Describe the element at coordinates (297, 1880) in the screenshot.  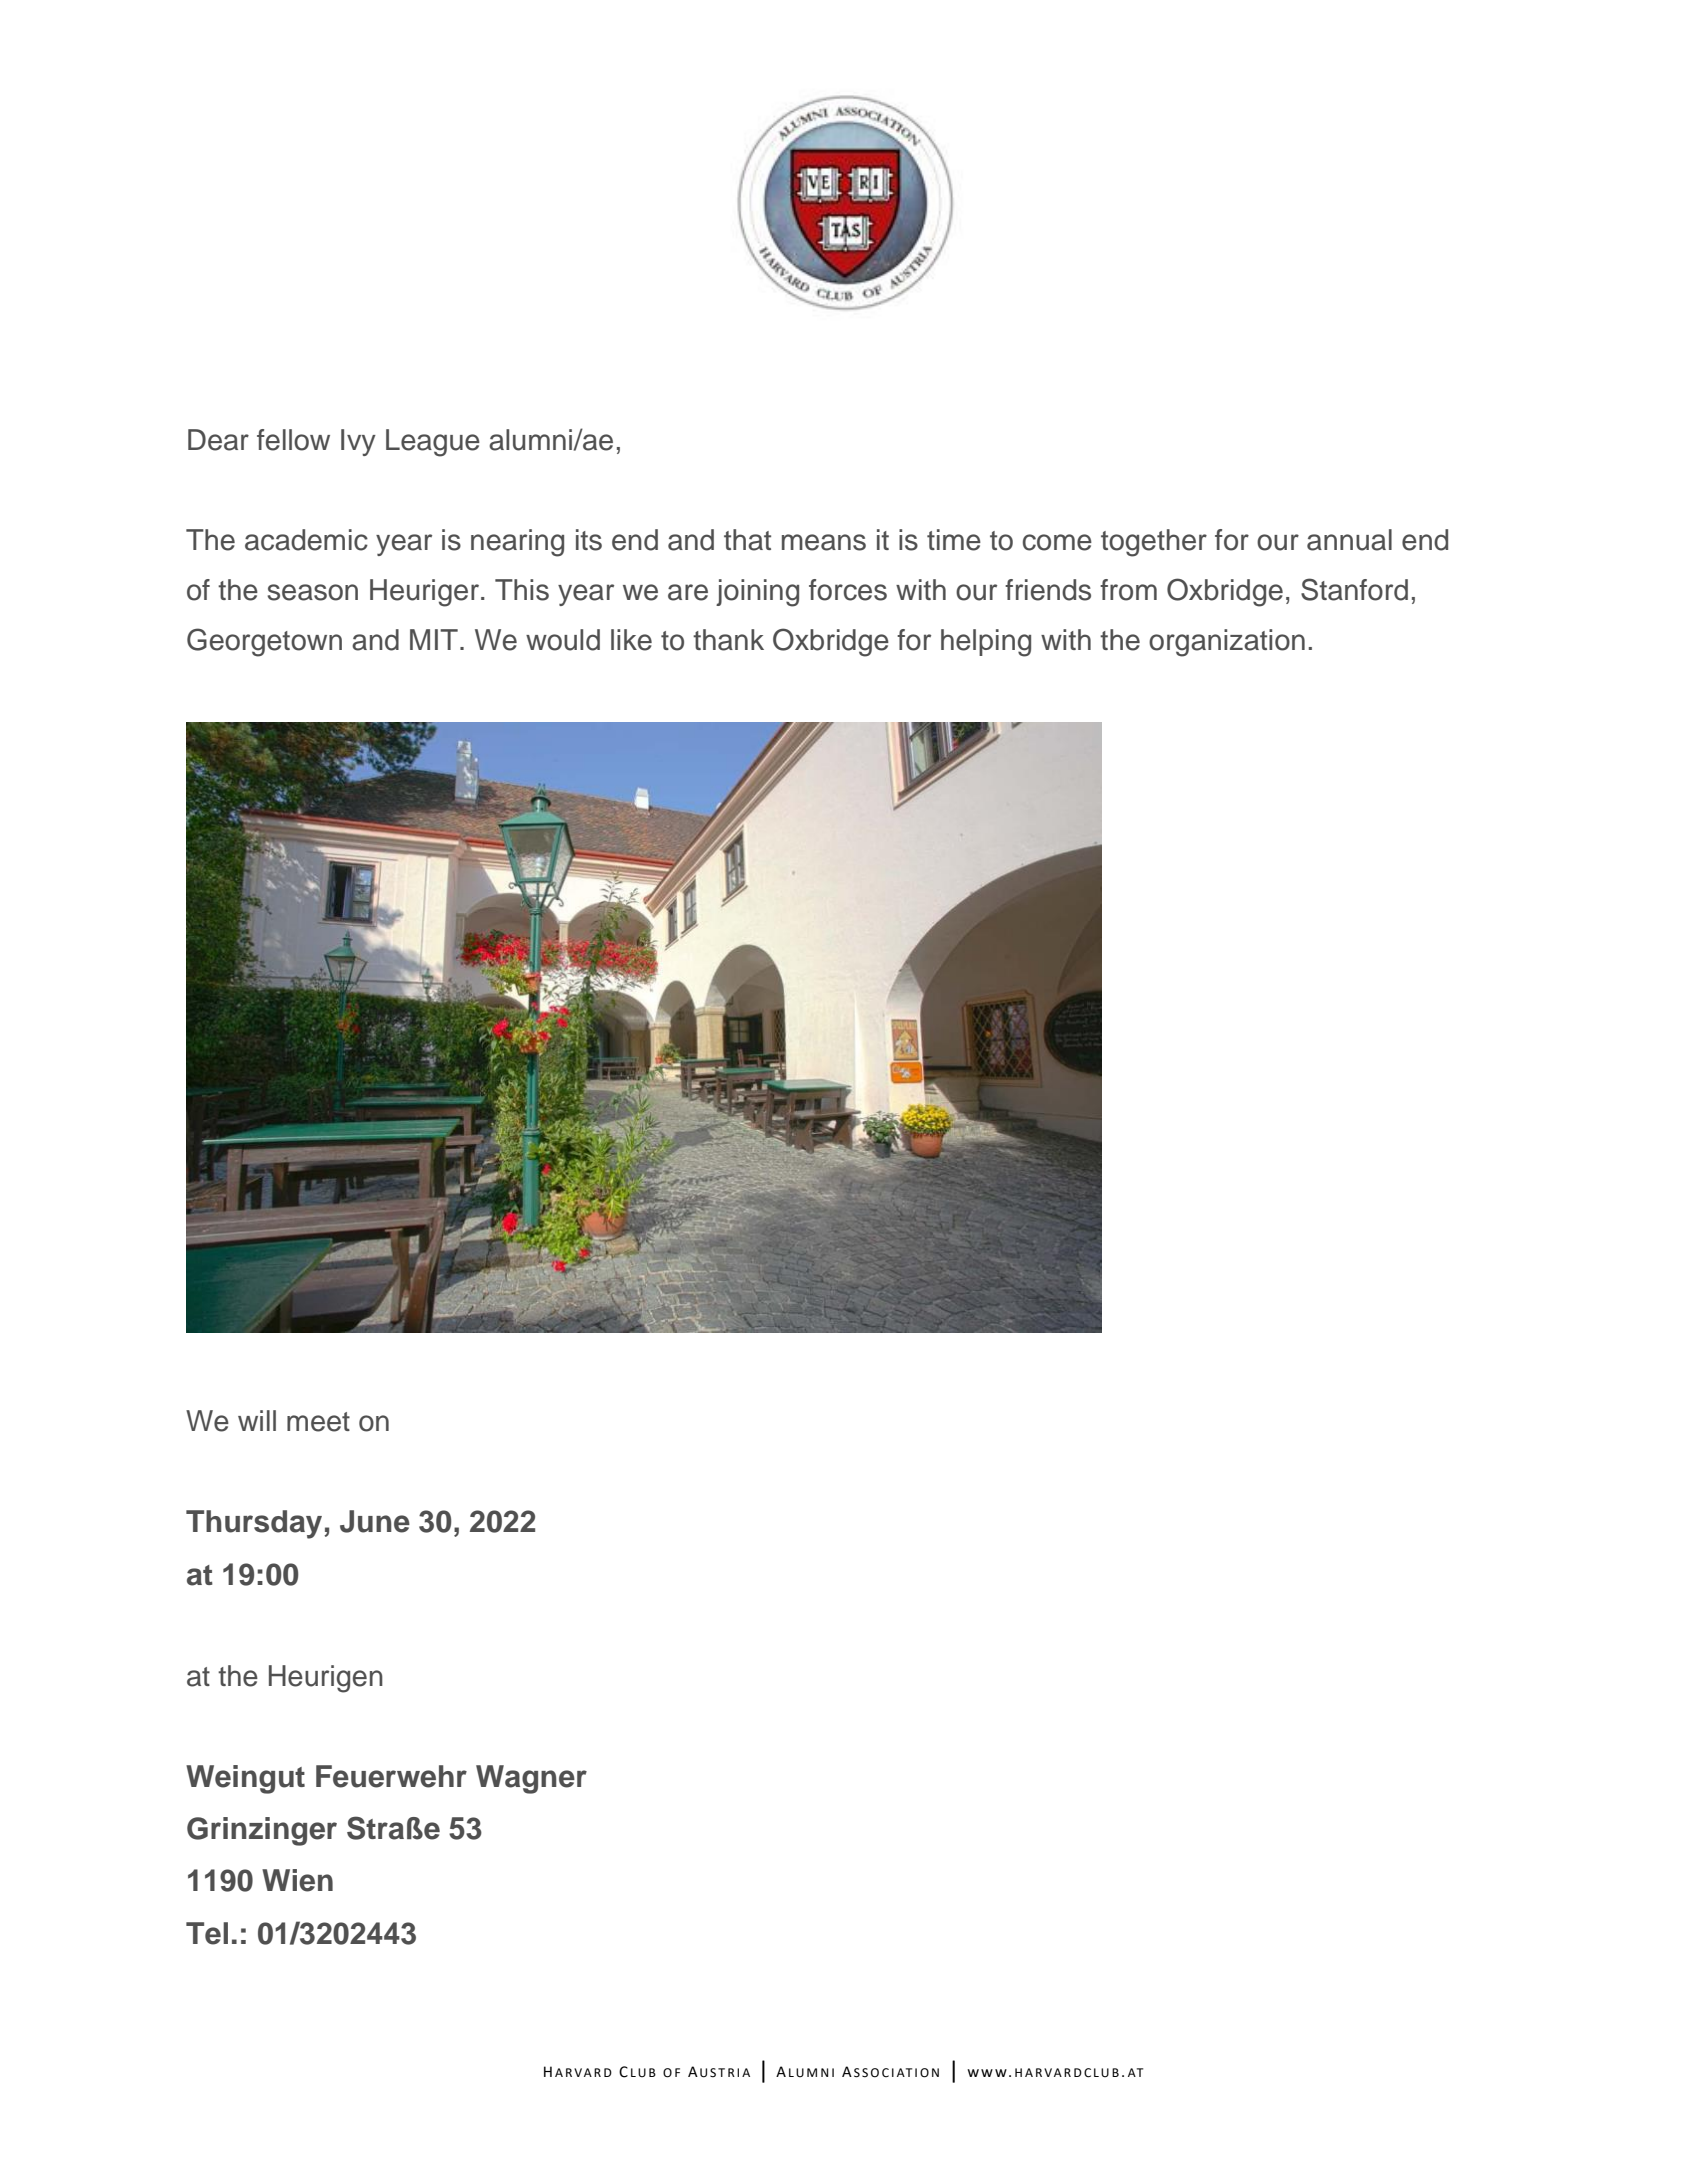
I see `Wien` at that location.
